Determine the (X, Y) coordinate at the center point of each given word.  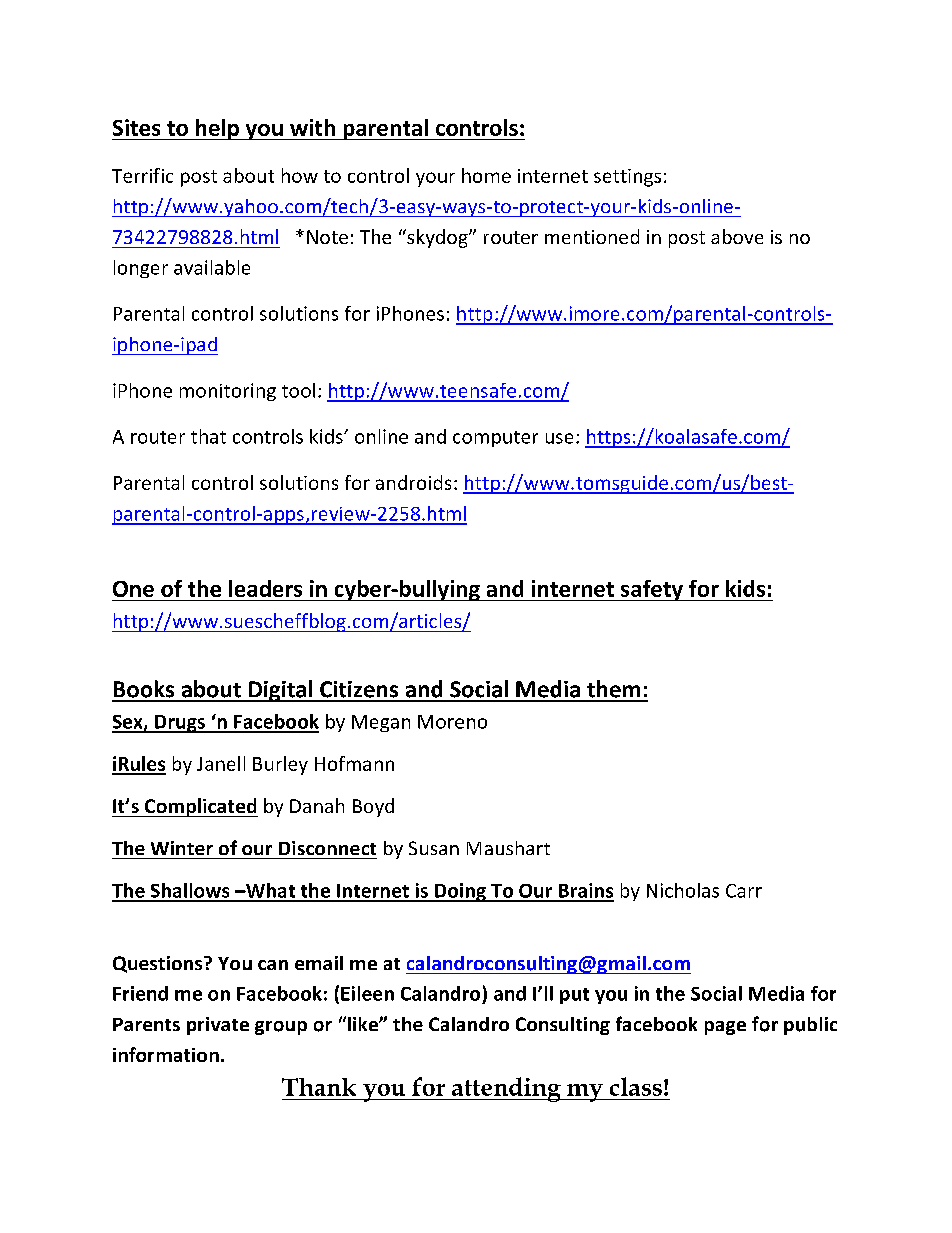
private (218, 1026)
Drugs (180, 724)
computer (495, 439)
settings (627, 178)
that (208, 436)
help (218, 129)
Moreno (452, 722)
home (486, 175)
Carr (744, 891)
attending (507, 1089)
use (559, 438)
